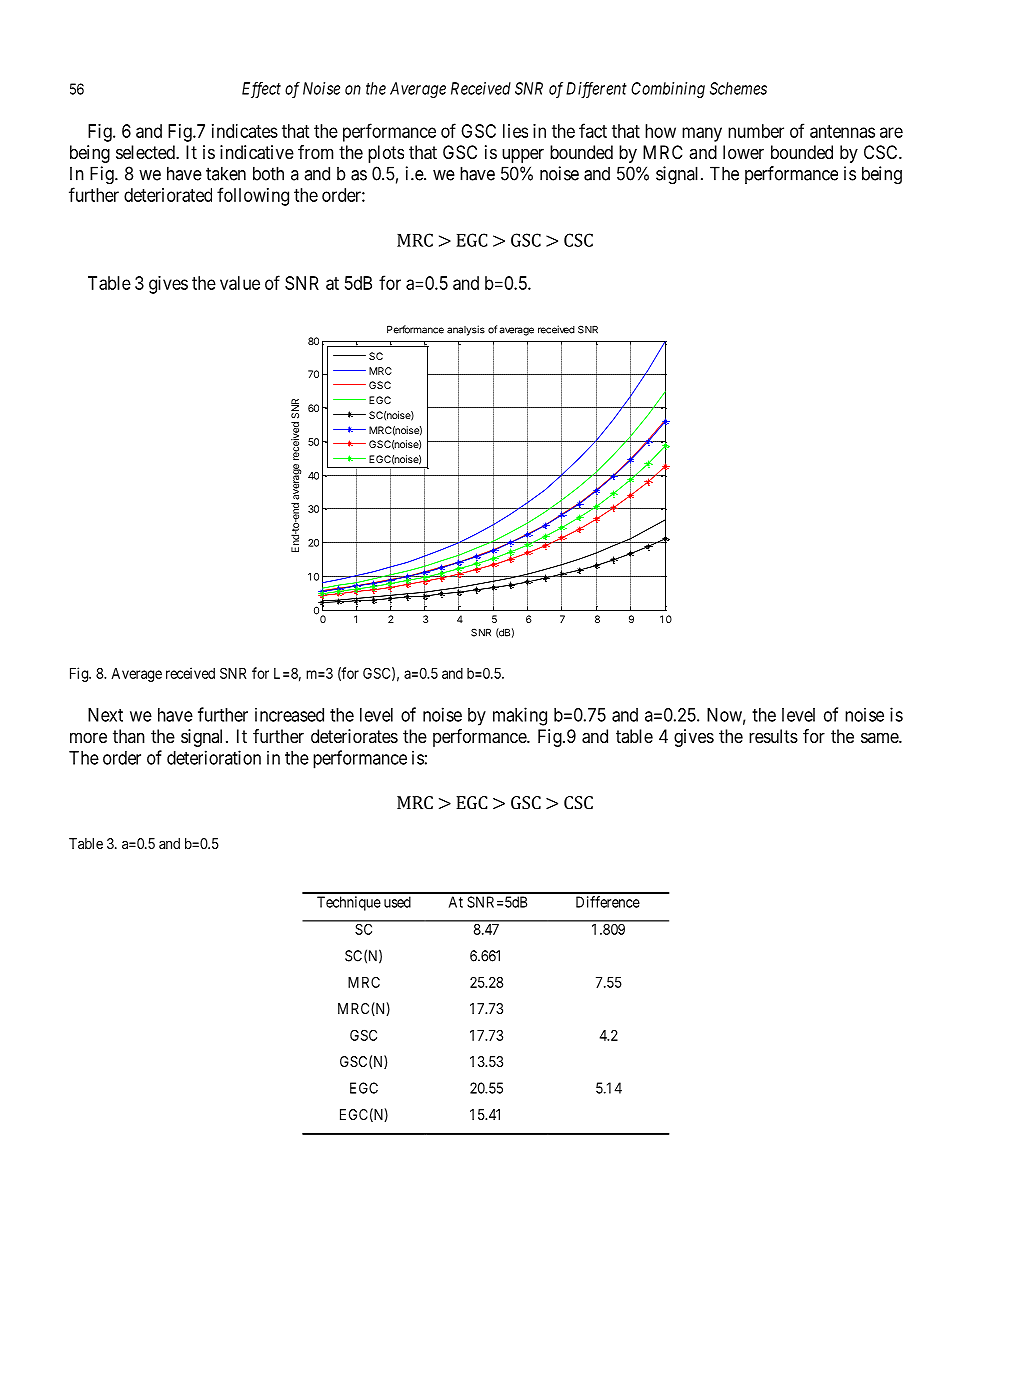  I want to click on number, so click(756, 131).
